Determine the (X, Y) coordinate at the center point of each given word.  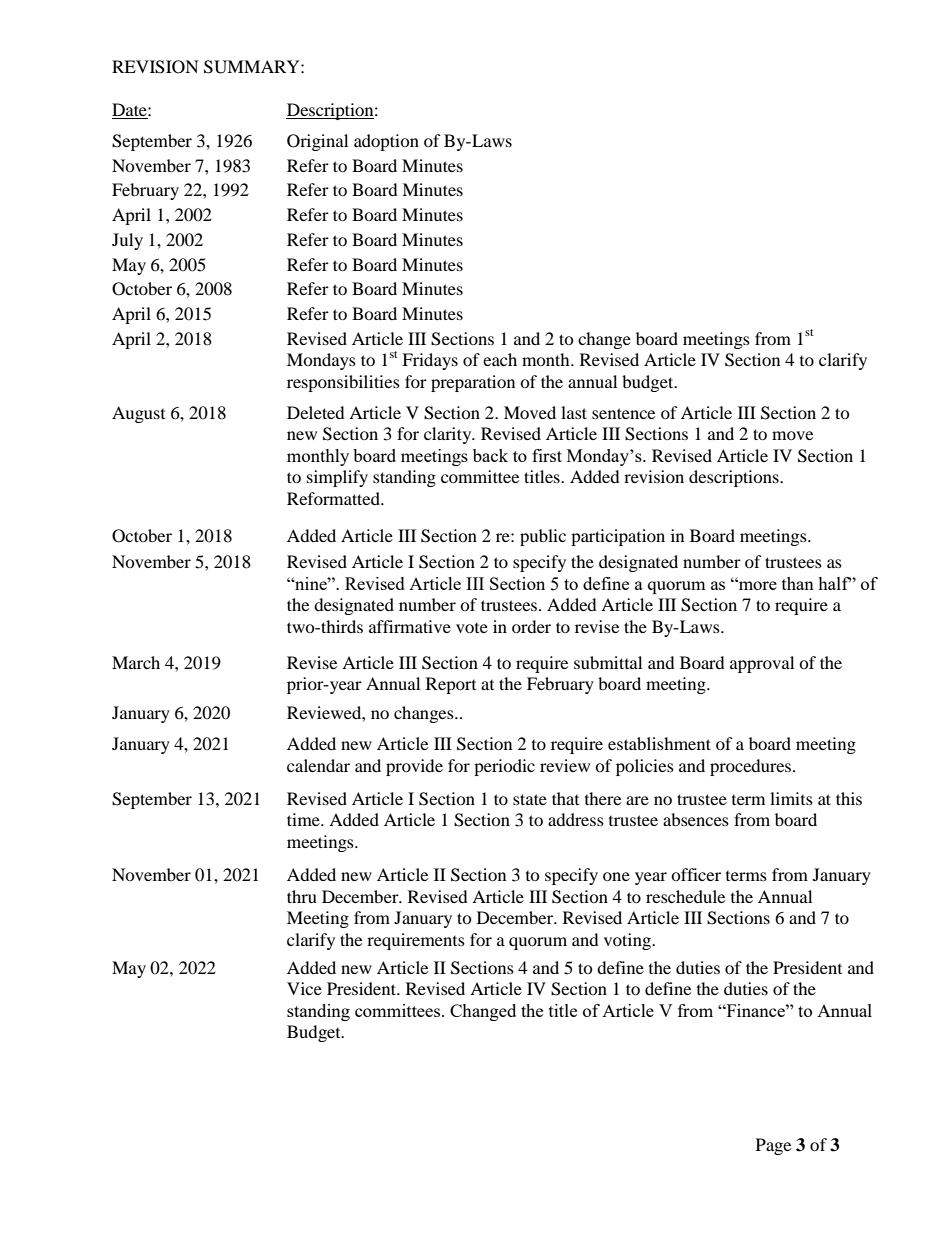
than (798, 583)
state (530, 799)
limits (791, 798)
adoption (386, 142)
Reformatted (334, 498)
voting (628, 941)
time (304, 819)
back (490, 455)
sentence (623, 413)
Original (317, 142)
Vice (304, 988)
